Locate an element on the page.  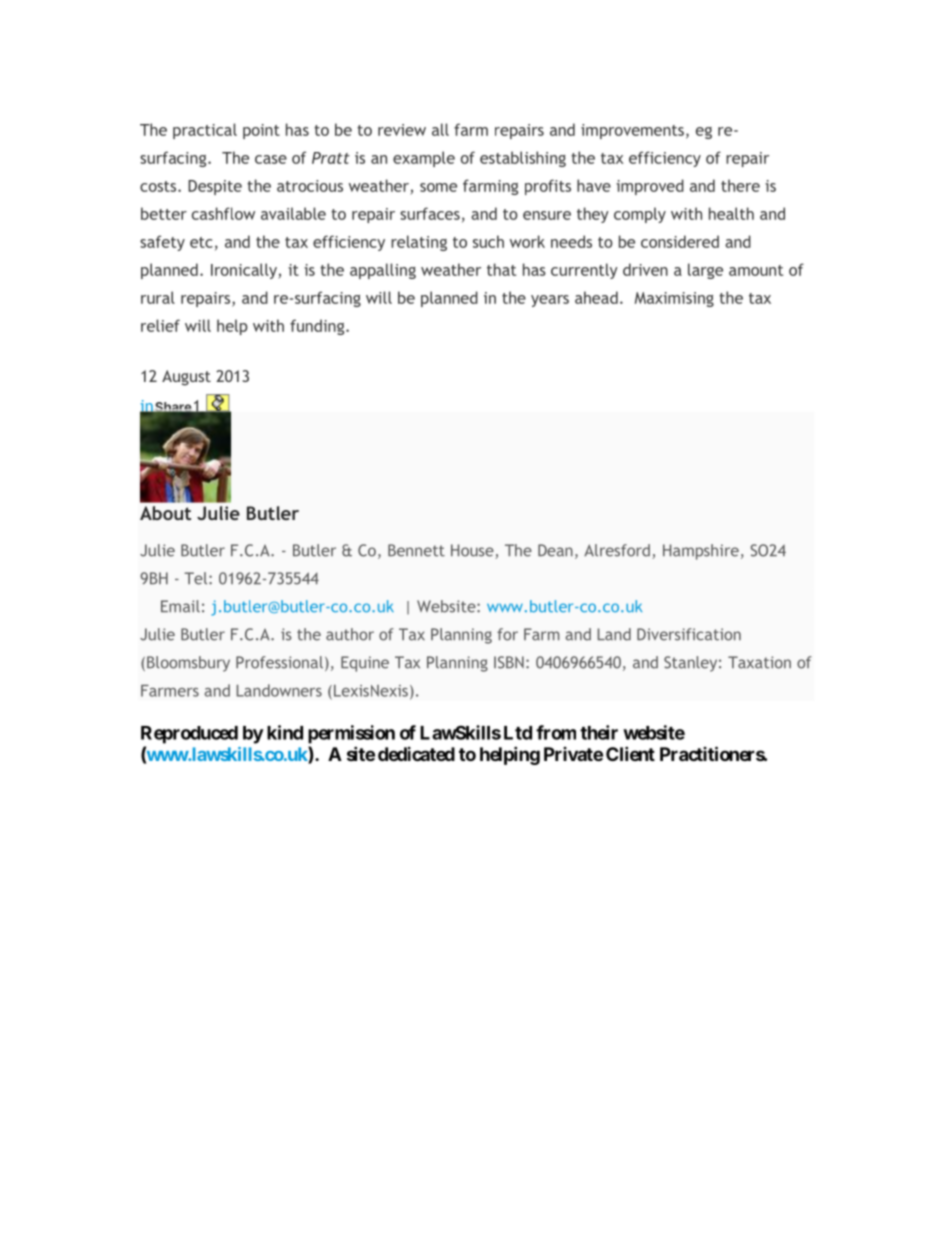
Email is located at coordinates (180, 606).
